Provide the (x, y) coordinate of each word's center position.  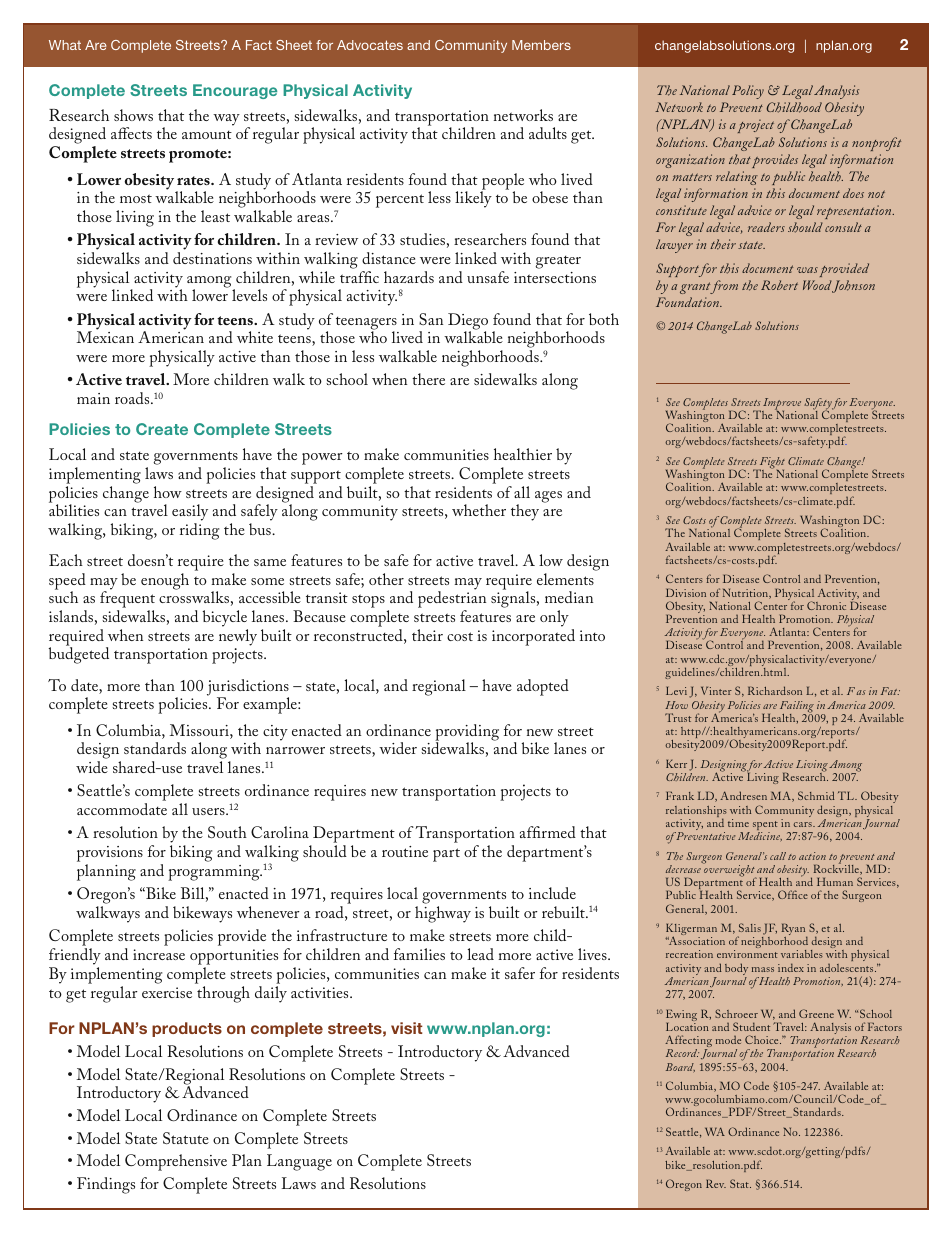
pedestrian (452, 601)
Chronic (826, 605)
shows (133, 115)
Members (541, 45)
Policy (748, 92)
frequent (127, 601)
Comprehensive (176, 1162)
